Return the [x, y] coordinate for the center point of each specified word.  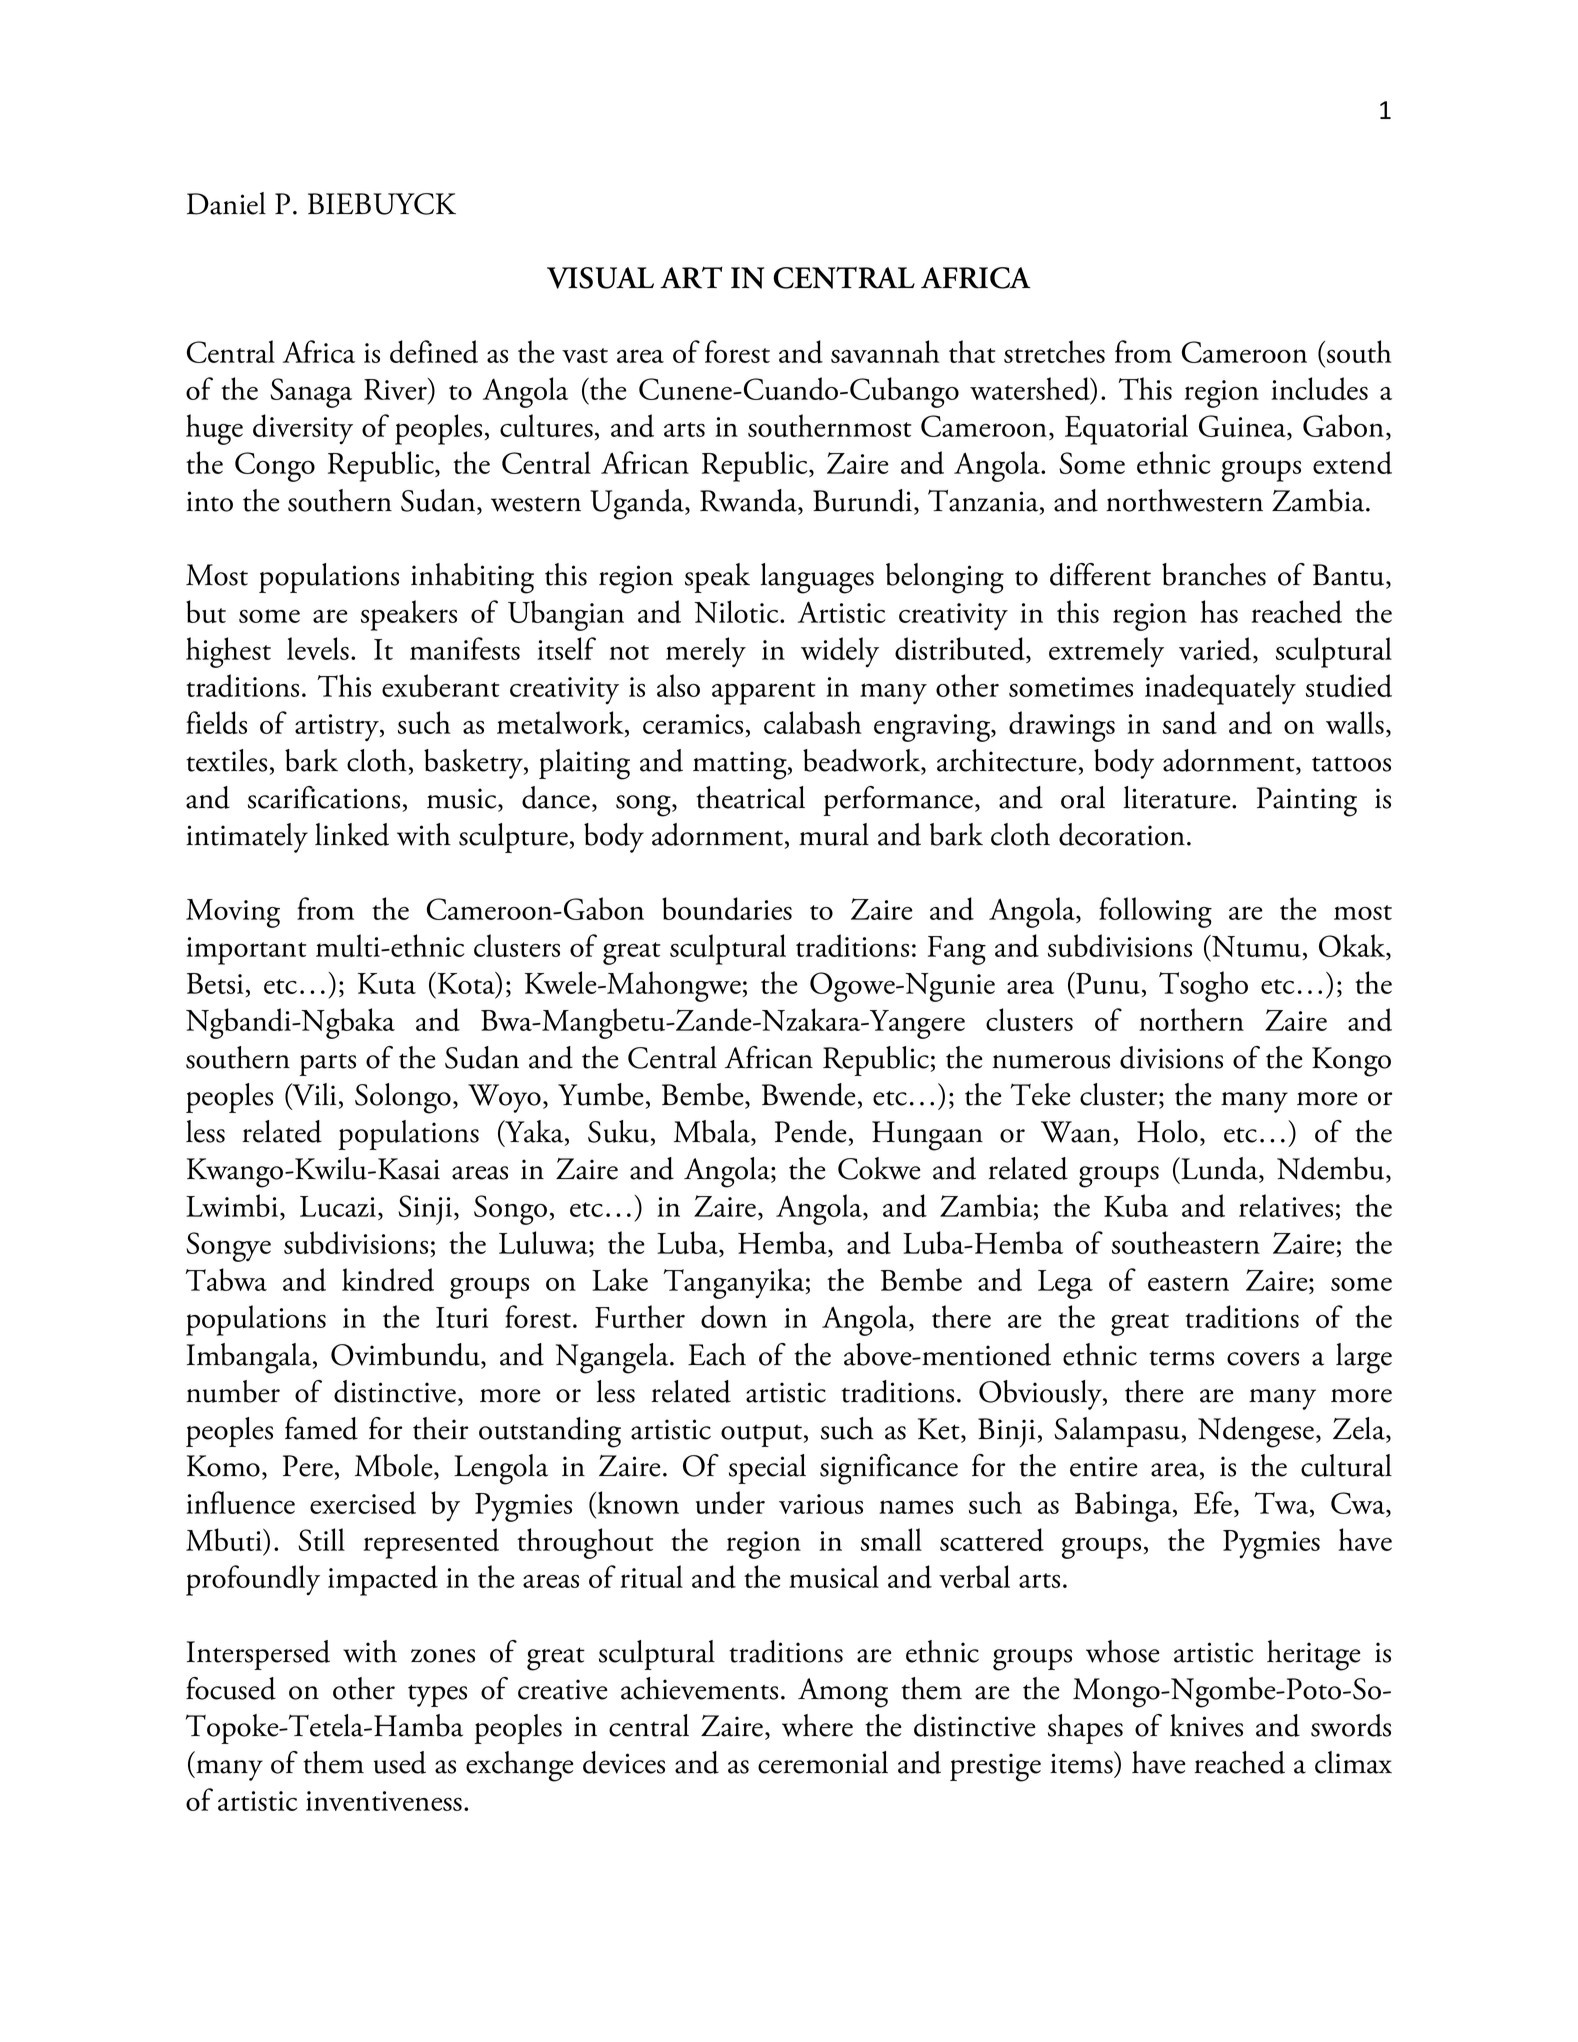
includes [1319, 388]
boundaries [727, 908]
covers [1263, 1359]
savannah [885, 351]
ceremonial [823, 1762]
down [734, 1316]
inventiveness [384, 1801]
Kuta [387, 983]
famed [321, 1428]
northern [1191, 1019]
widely [840, 652]
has [1219, 611]
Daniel [226, 203]
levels [318, 648]
